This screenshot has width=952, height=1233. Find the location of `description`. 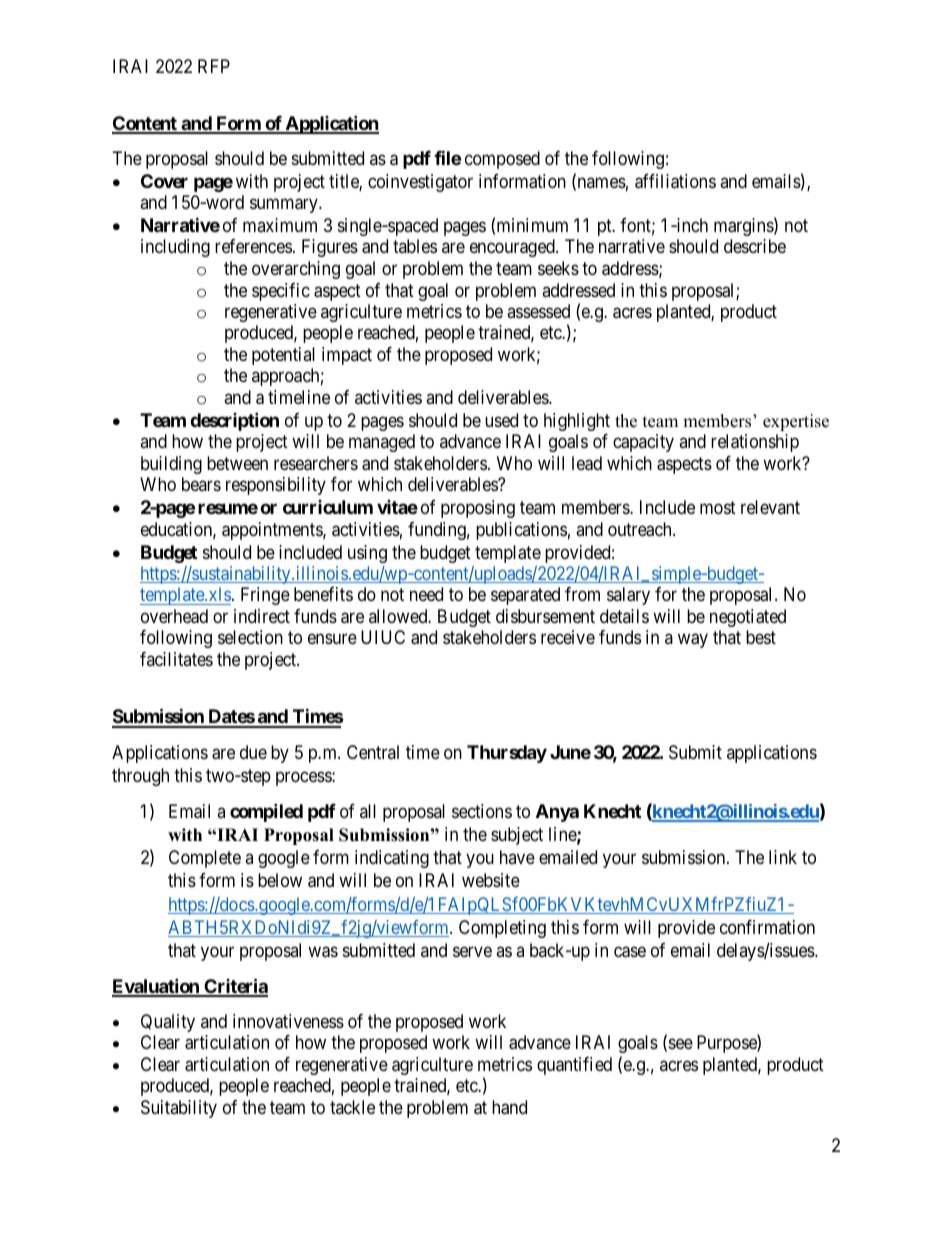

description is located at coordinates (234, 421).
